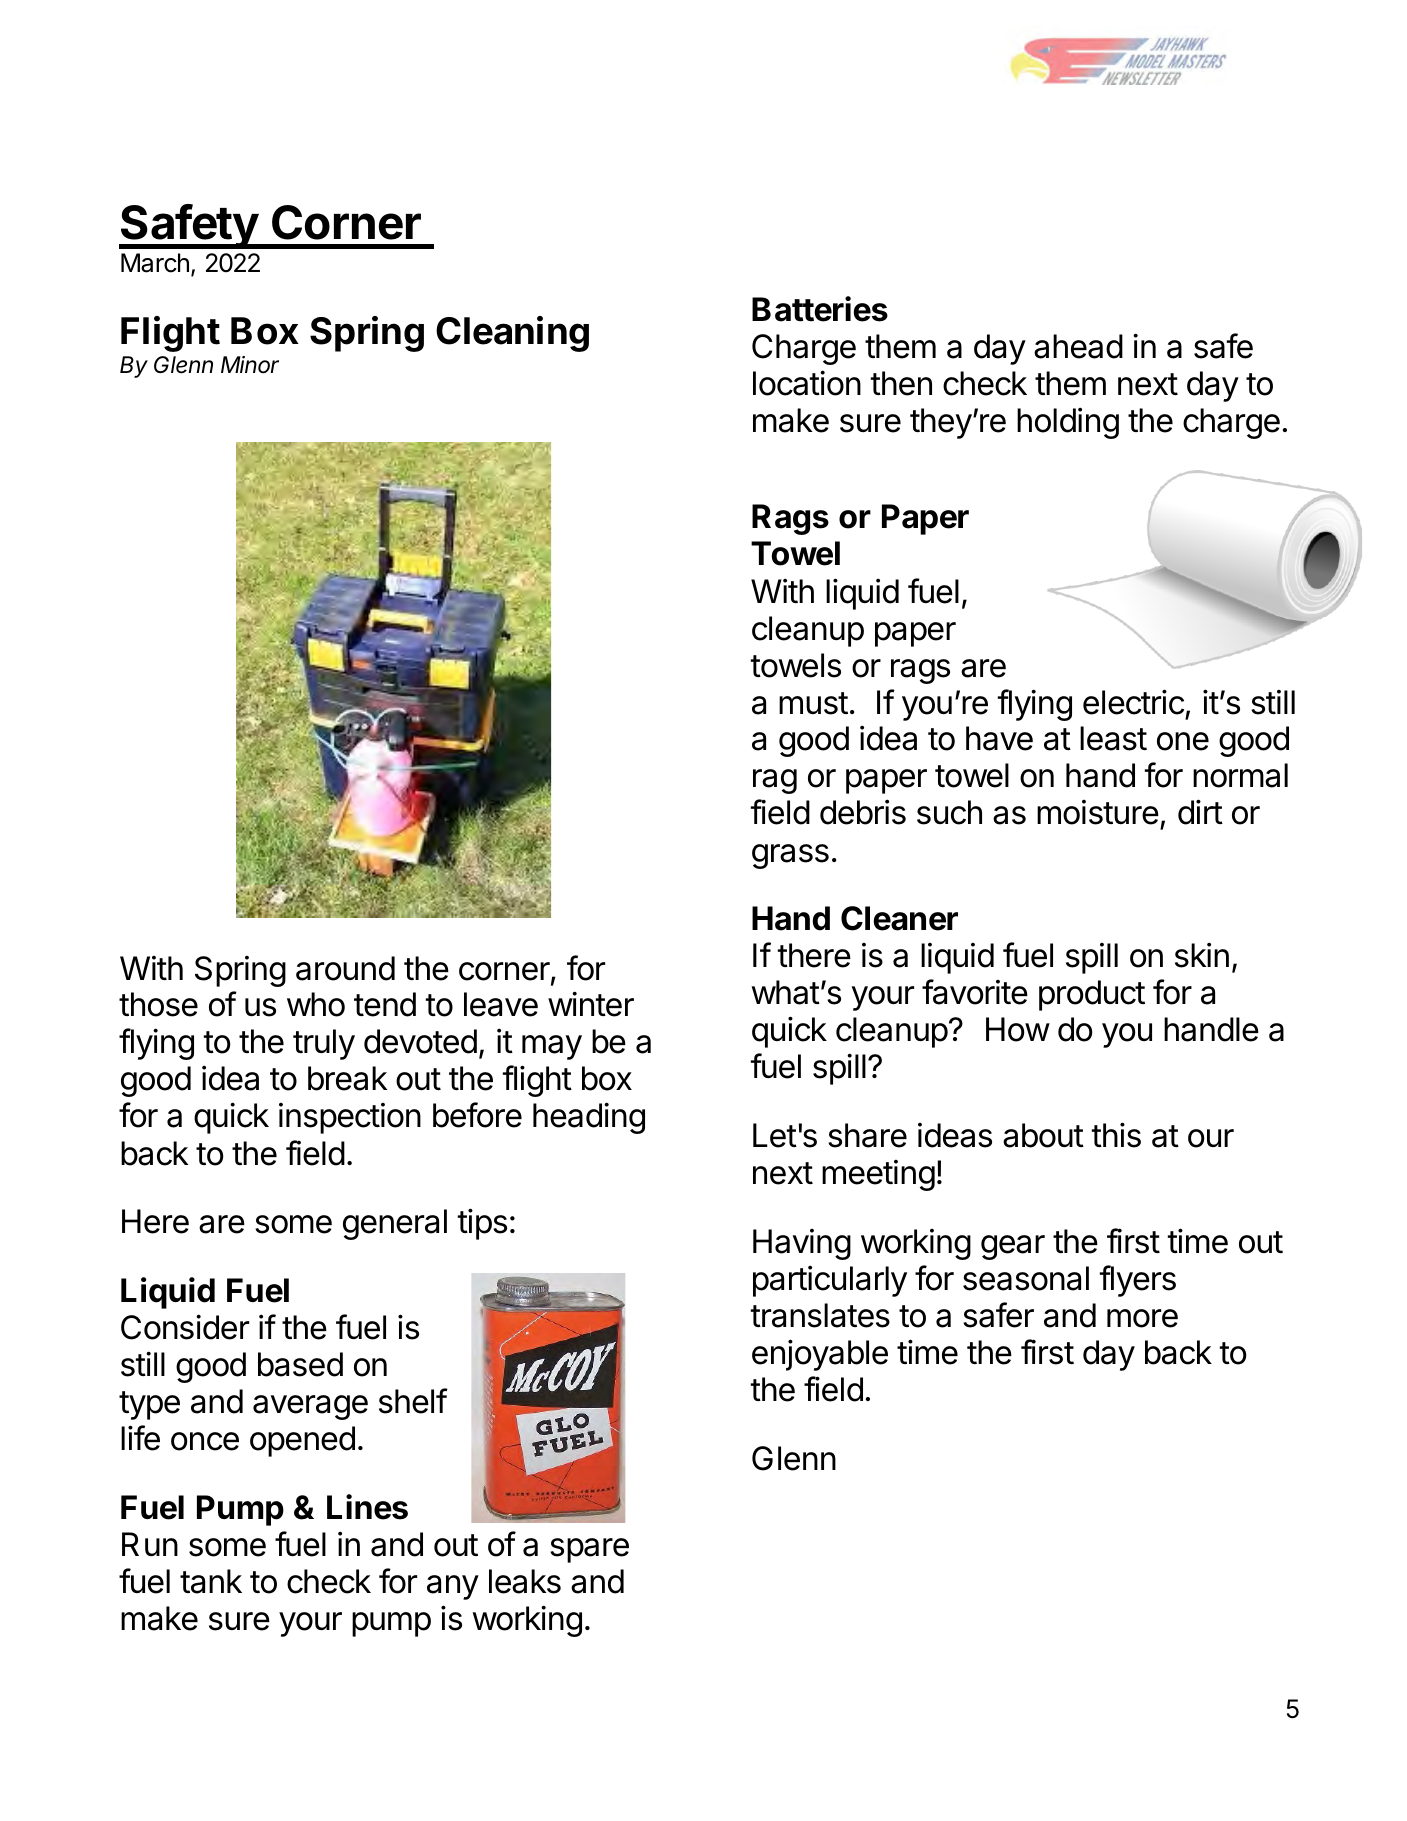  Describe the element at coordinates (1078, 346) in the screenshot. I see `ahead` at that location.
